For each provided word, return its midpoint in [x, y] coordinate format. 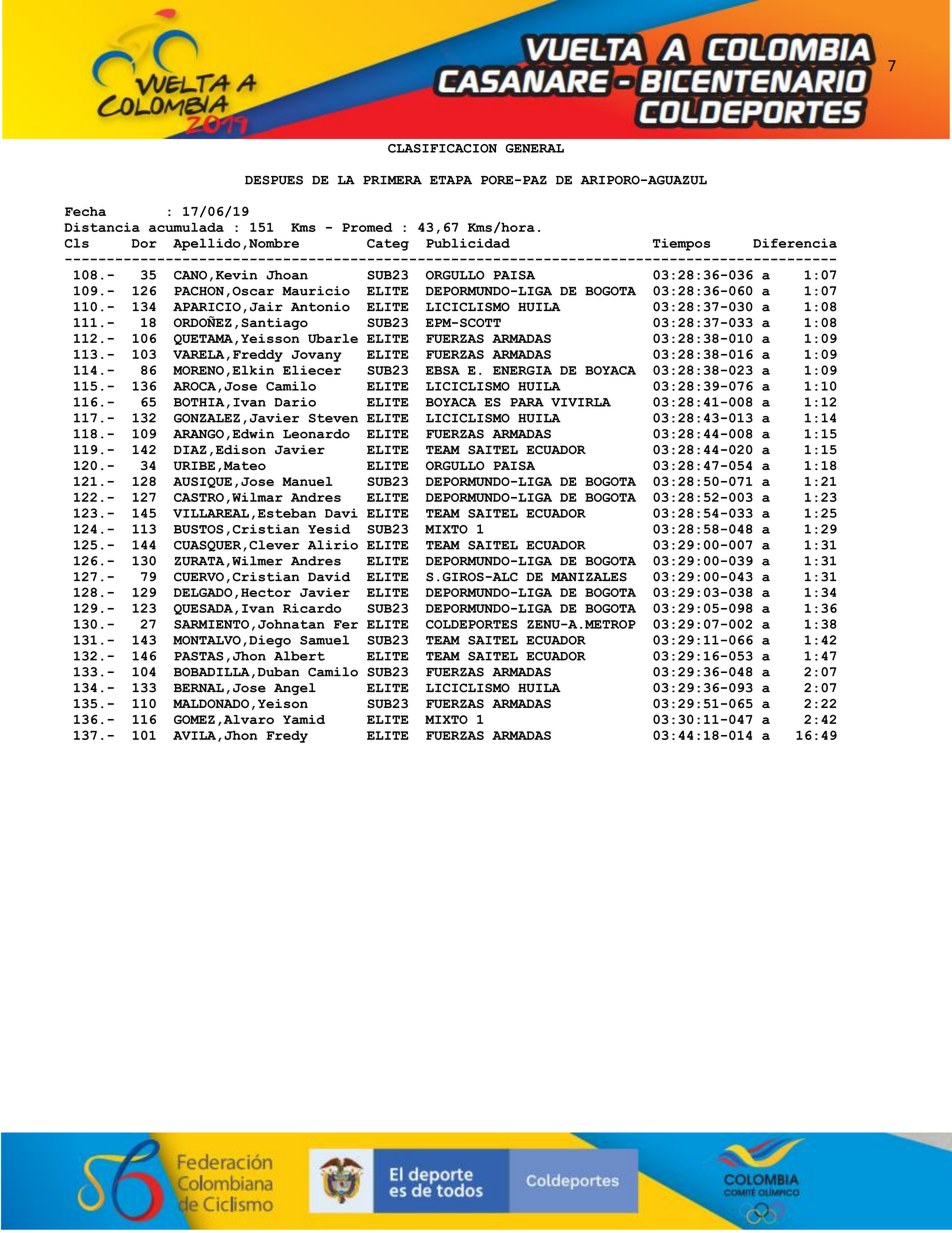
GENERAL [534, 148]
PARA [527, 402]
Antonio [320, 307]
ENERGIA [522, 370]
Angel [295, 689]
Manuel [307, 481]
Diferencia [795, 243]
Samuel [324, 640]
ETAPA [451, 180]
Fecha [85, 211]
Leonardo [316, 434]
